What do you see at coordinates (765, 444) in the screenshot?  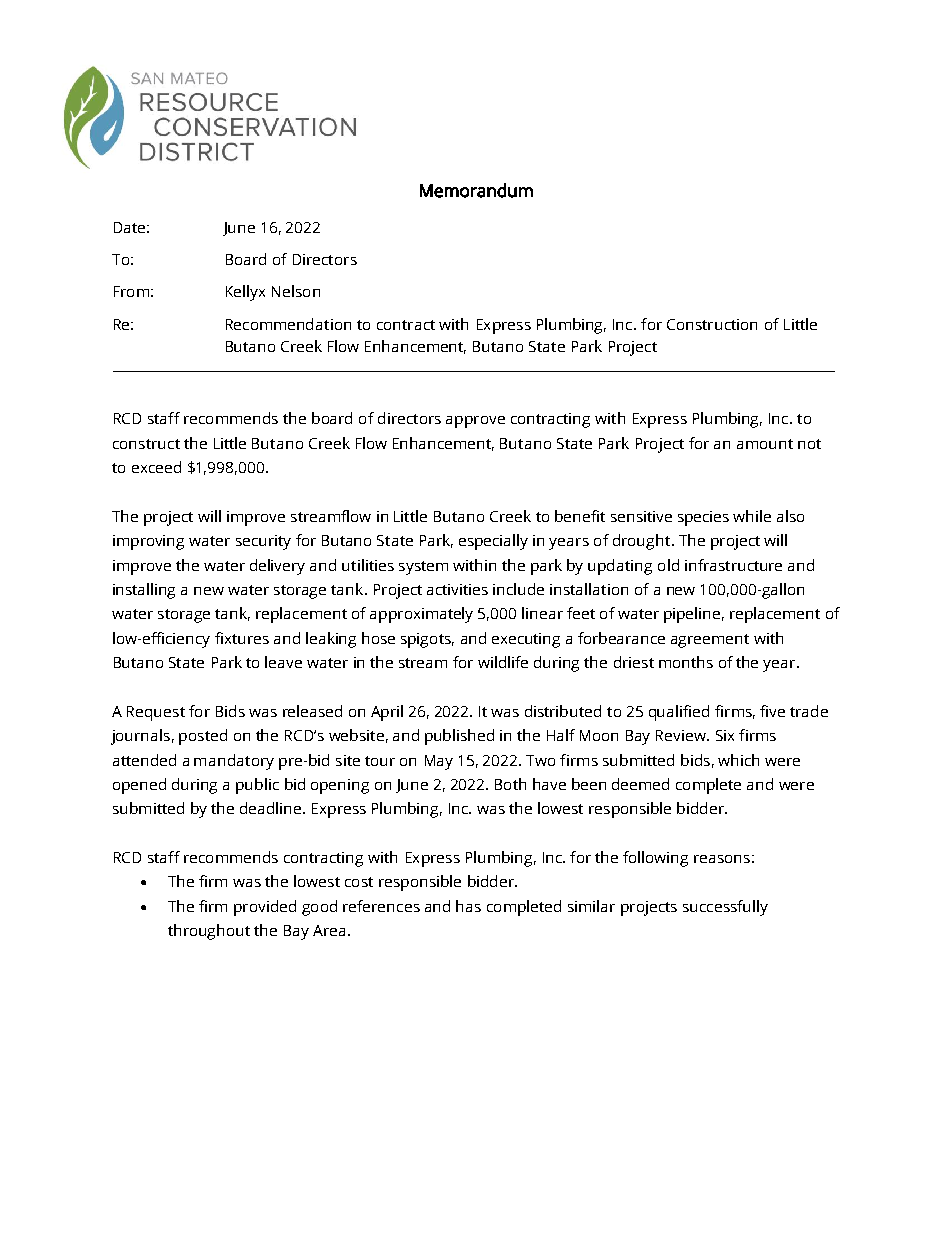 I see `amount` at bounding box center [765, 444].
